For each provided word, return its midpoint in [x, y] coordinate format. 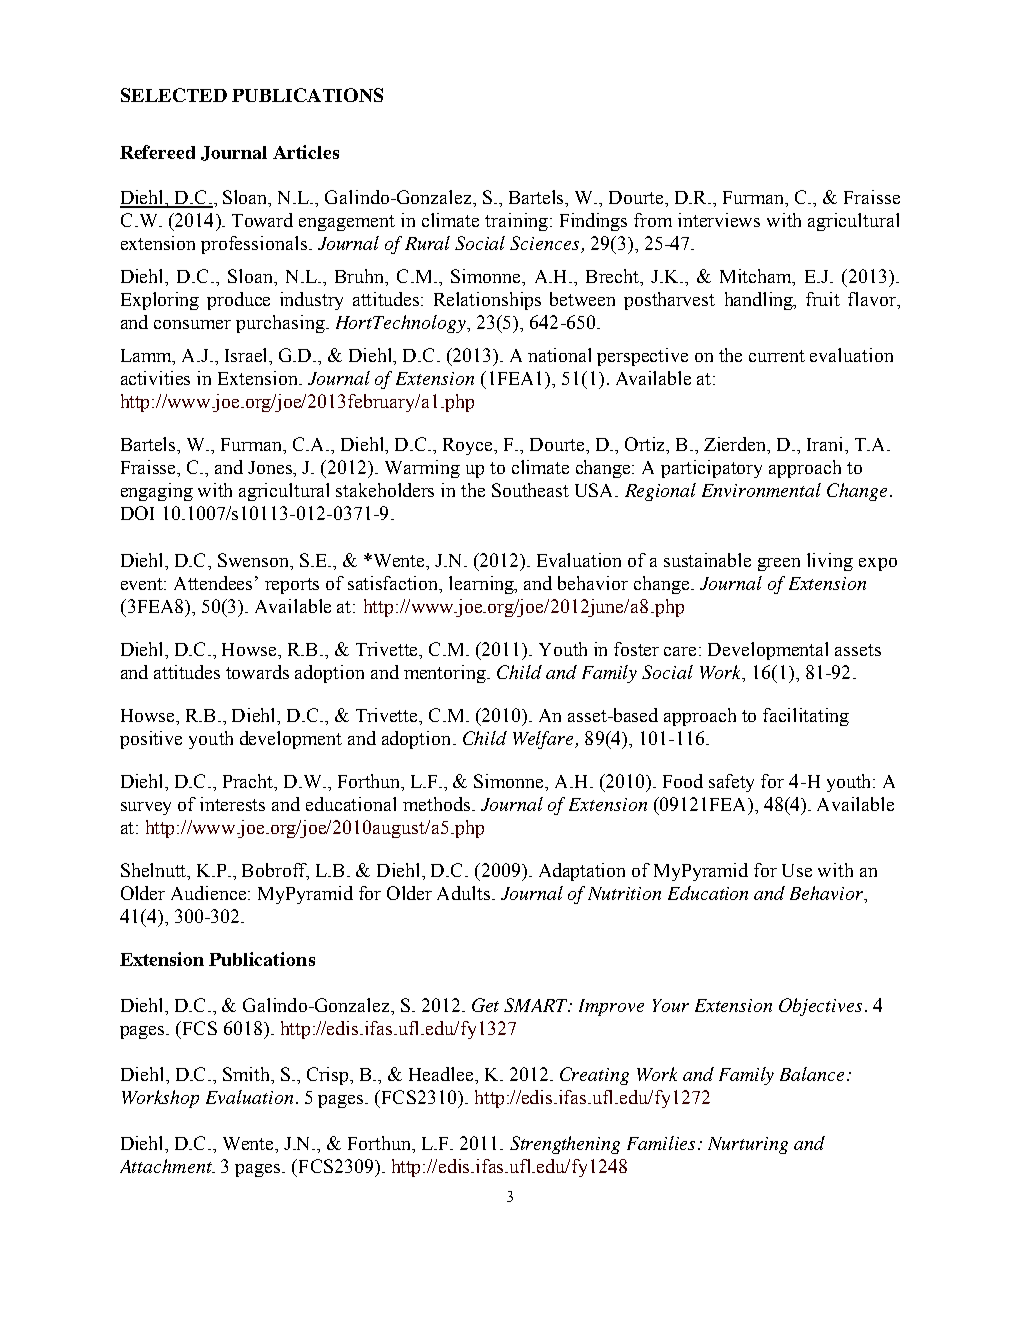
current [777, 356]
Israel [248, 356]
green [779, 564]
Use [797, 870]
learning [483, 585]
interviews [719, 220]
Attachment [167, 1166]
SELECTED [174, 95]
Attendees [213, 583]
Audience [210, 893]
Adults [465, 893]
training [518, 222]
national [559, 355]
